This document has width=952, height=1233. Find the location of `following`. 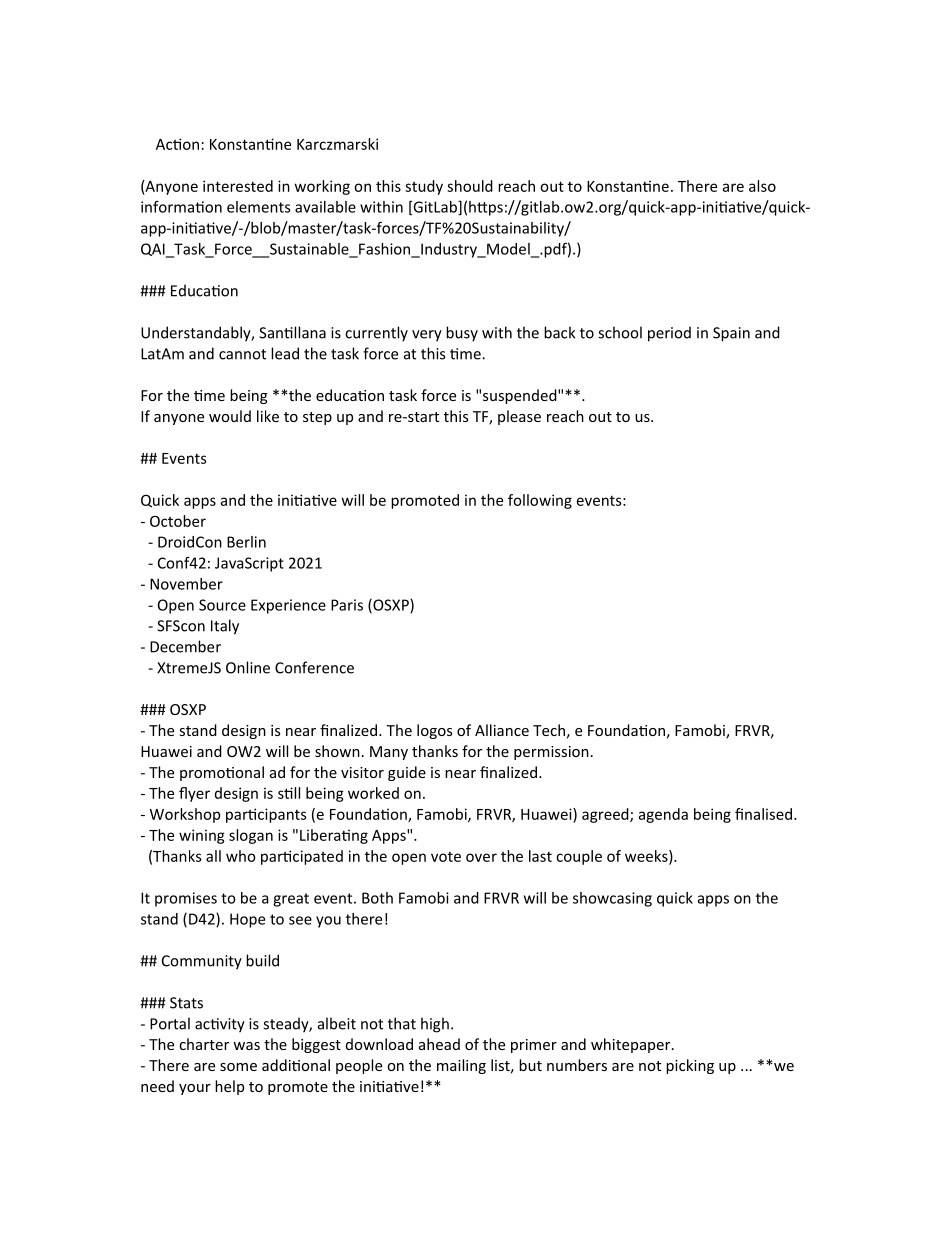

following is located at coordinates (540, 501).
